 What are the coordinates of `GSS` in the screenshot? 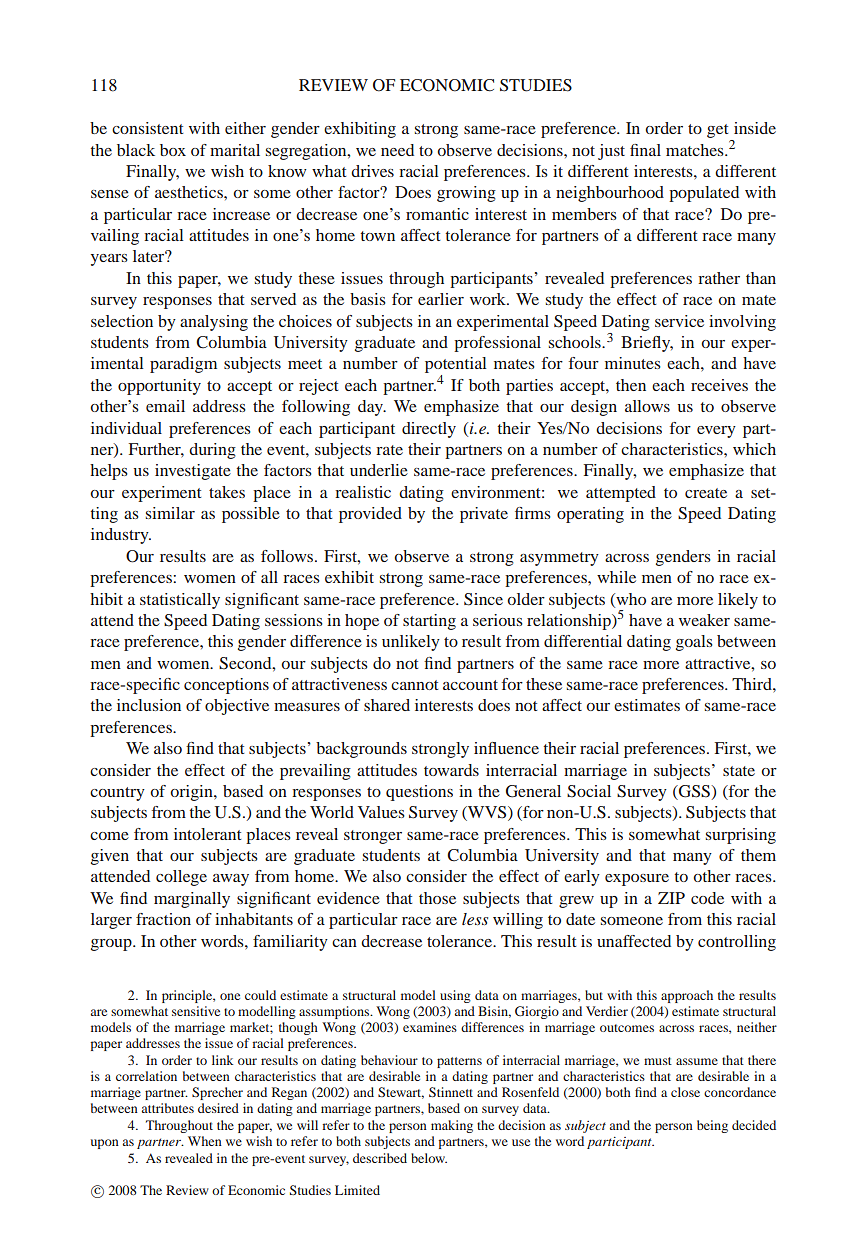 It's located at (694, 792).
